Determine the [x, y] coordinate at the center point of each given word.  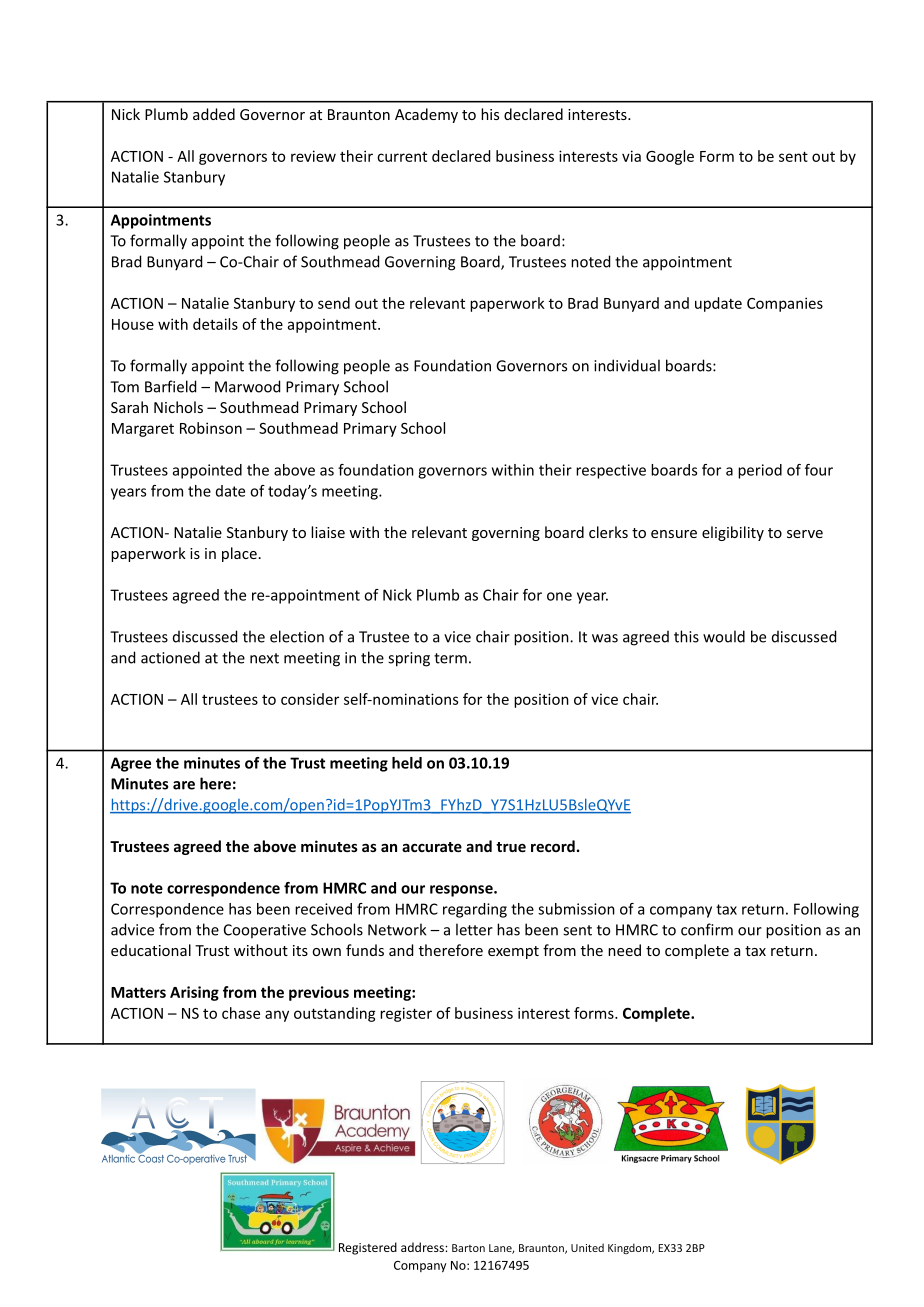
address [423, 1247]
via [631, 156]
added [214, 114]
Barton [468, 1248]
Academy [426, 115]
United [587, 1247]
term [450, 658]
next [264, 658]
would [724, 636]
